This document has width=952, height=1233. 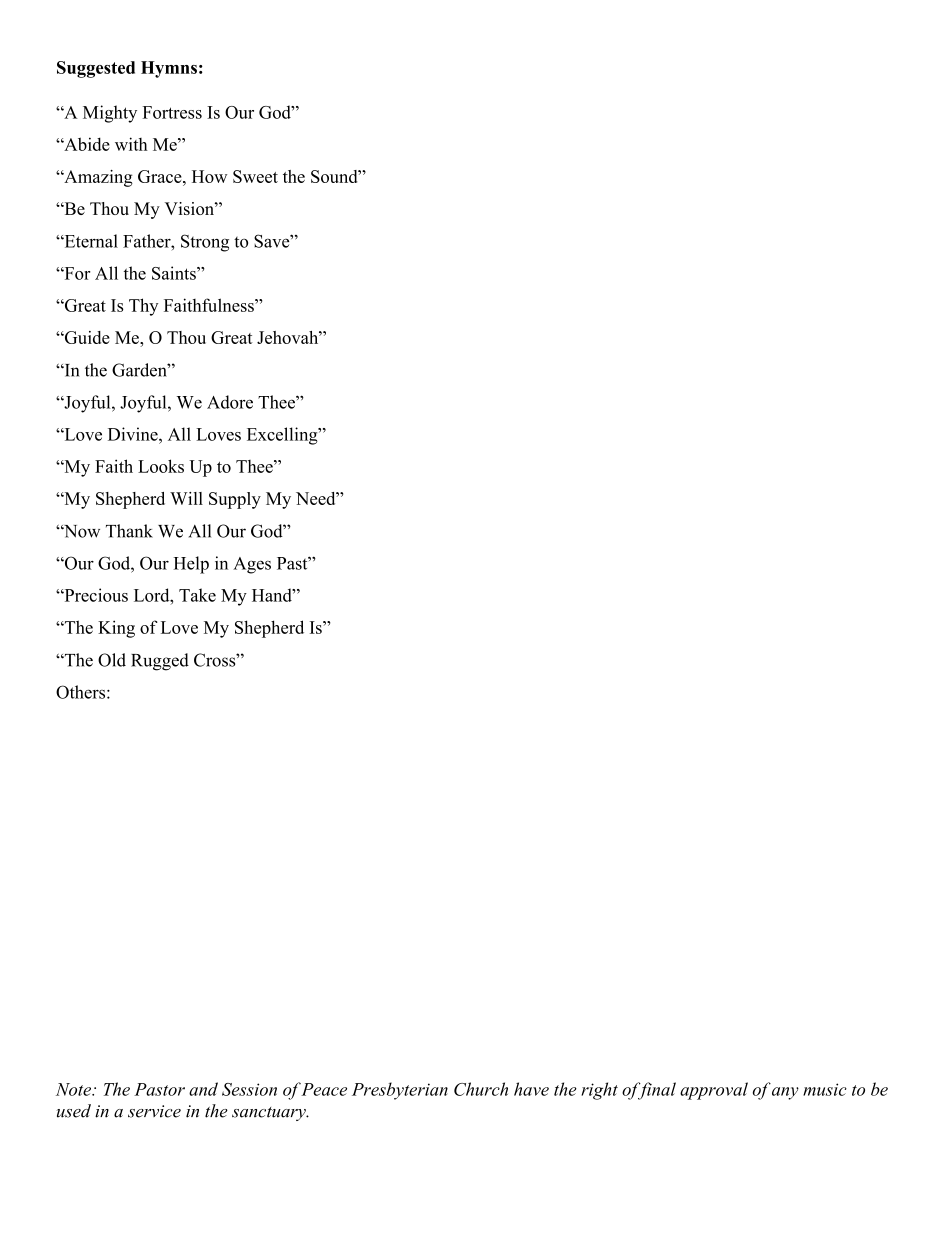 I want to click on service, so click(x=154, y=1111).
